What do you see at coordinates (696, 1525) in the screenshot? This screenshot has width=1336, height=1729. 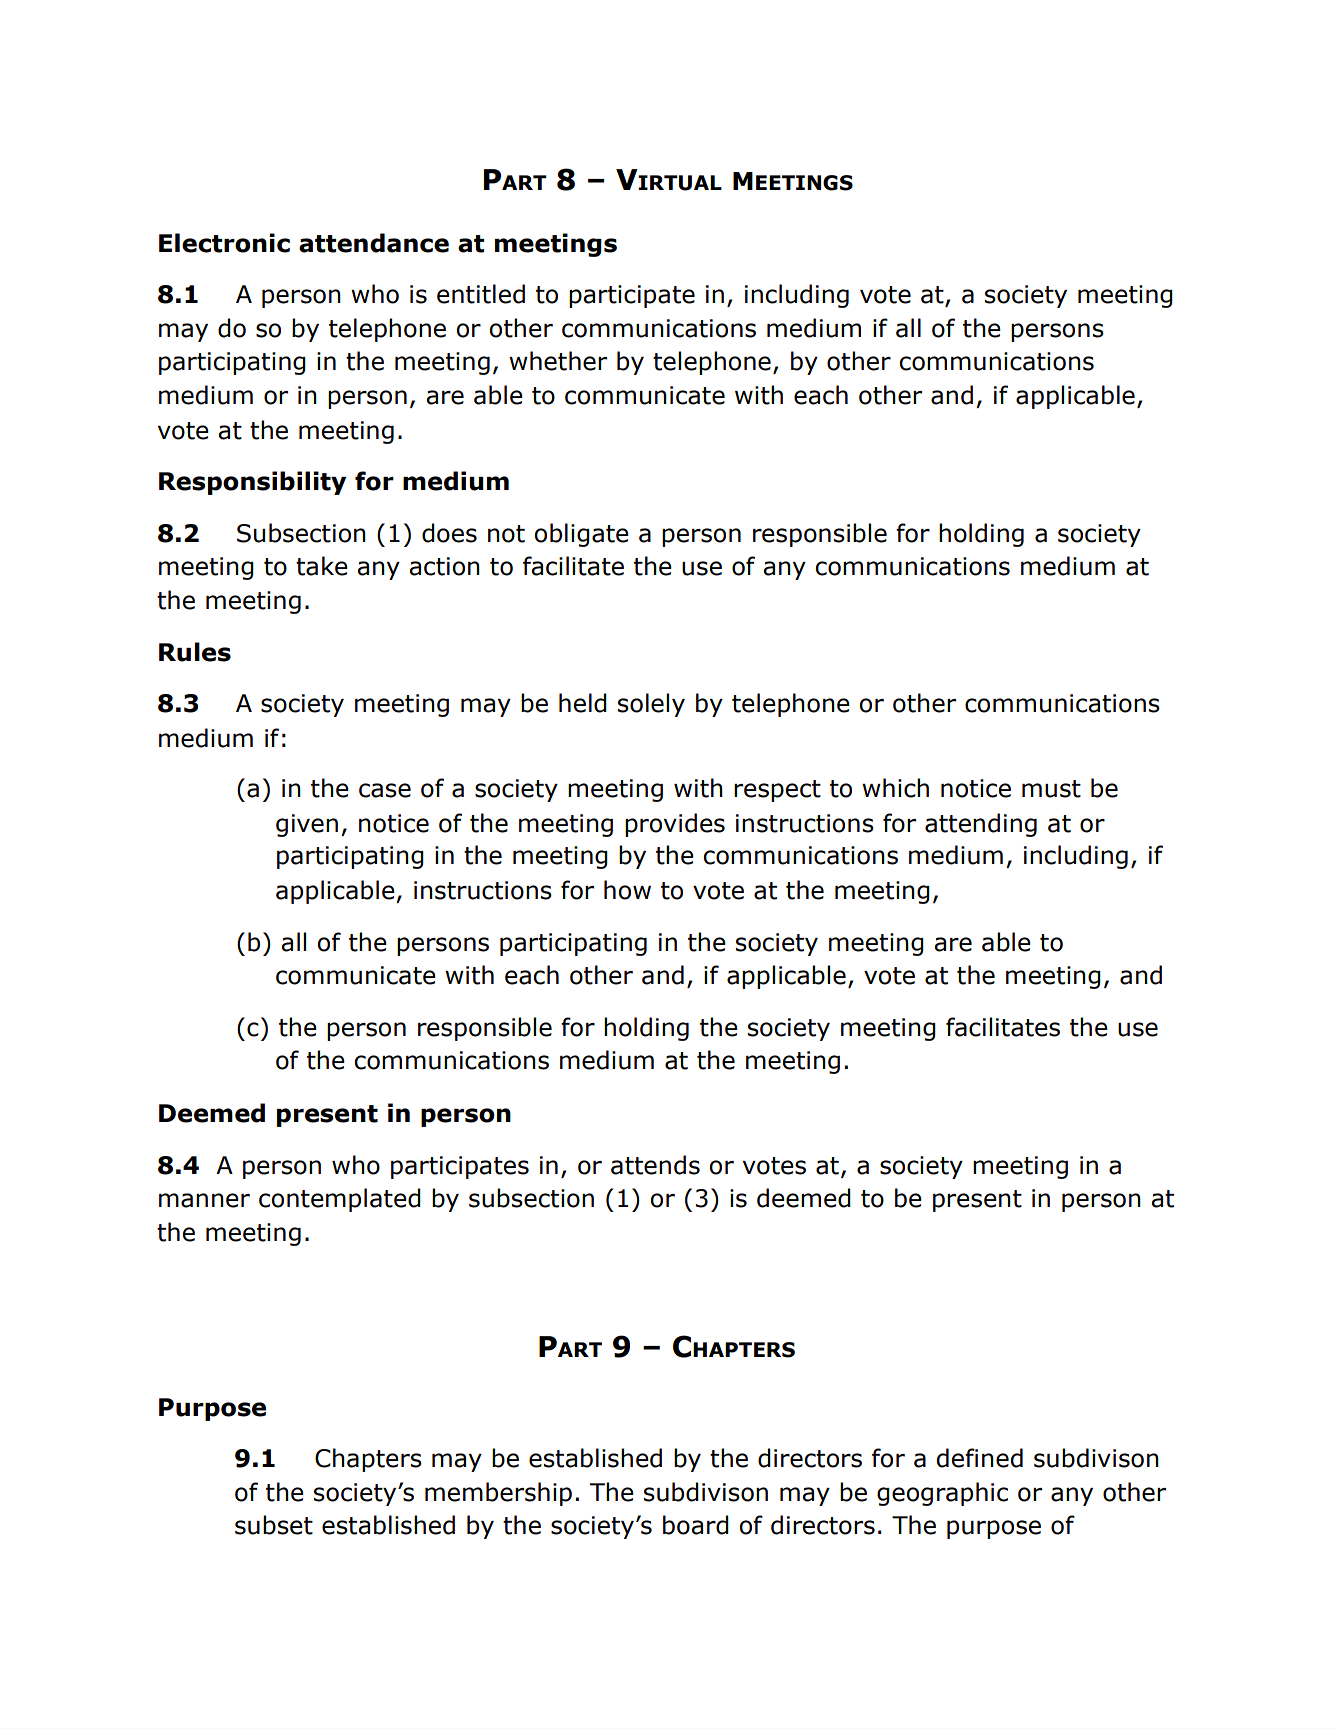 I see `board` at bounding box center [696, 1525].
